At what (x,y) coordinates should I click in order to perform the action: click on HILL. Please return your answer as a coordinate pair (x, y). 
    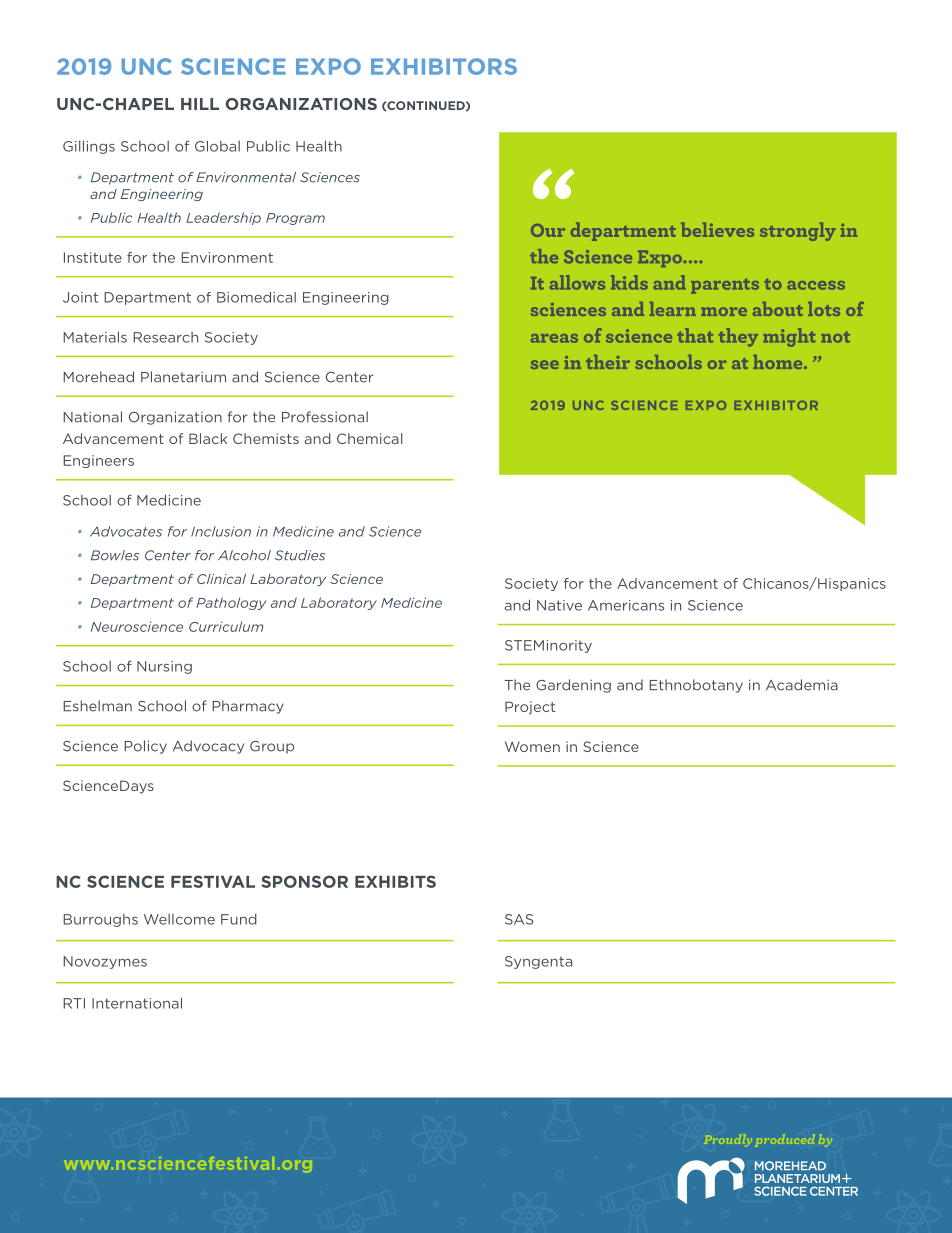
    Looking at the image, I should click on (200, 104).
